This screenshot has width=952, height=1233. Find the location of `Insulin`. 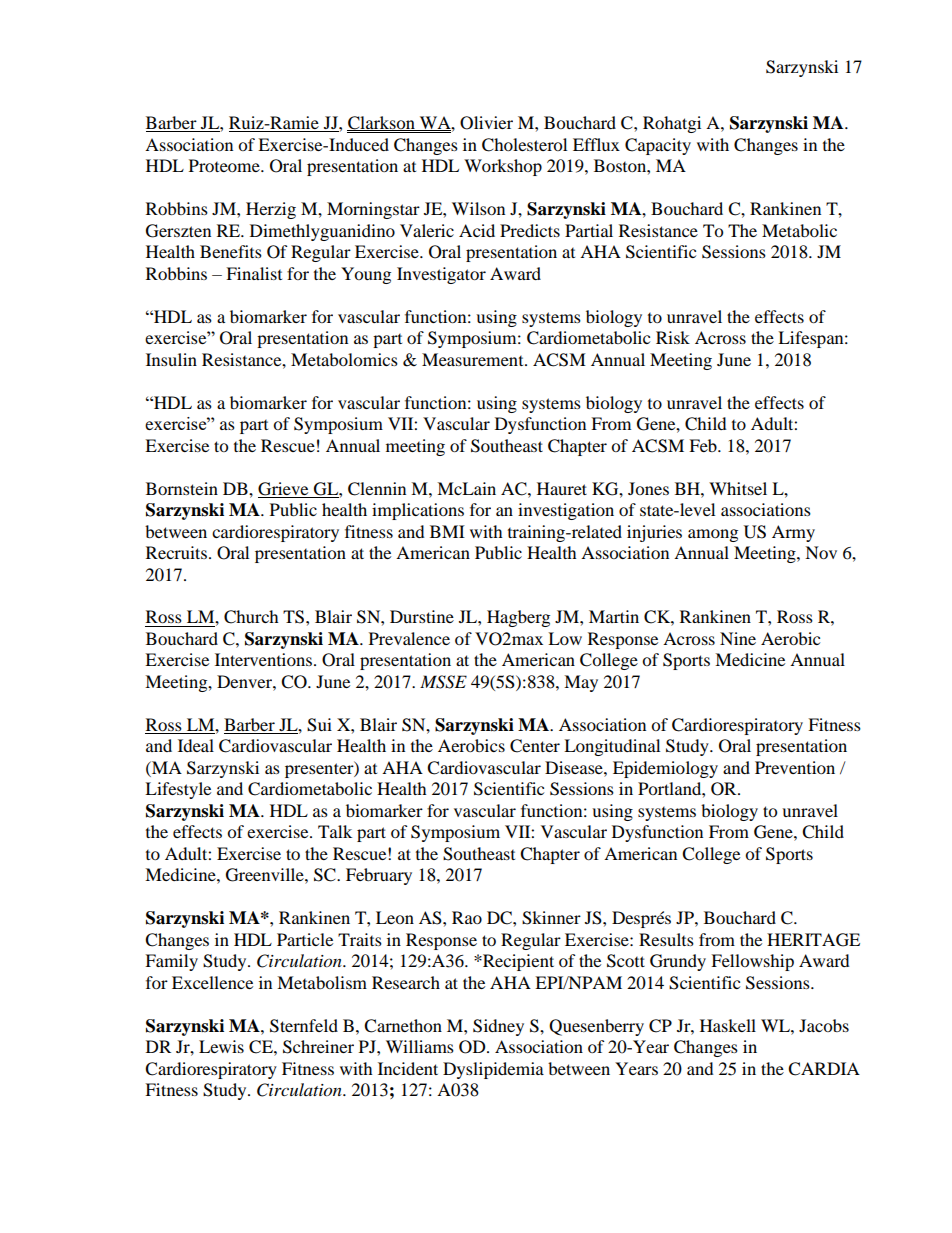

Insulin is located at coordinates (171, 359).
